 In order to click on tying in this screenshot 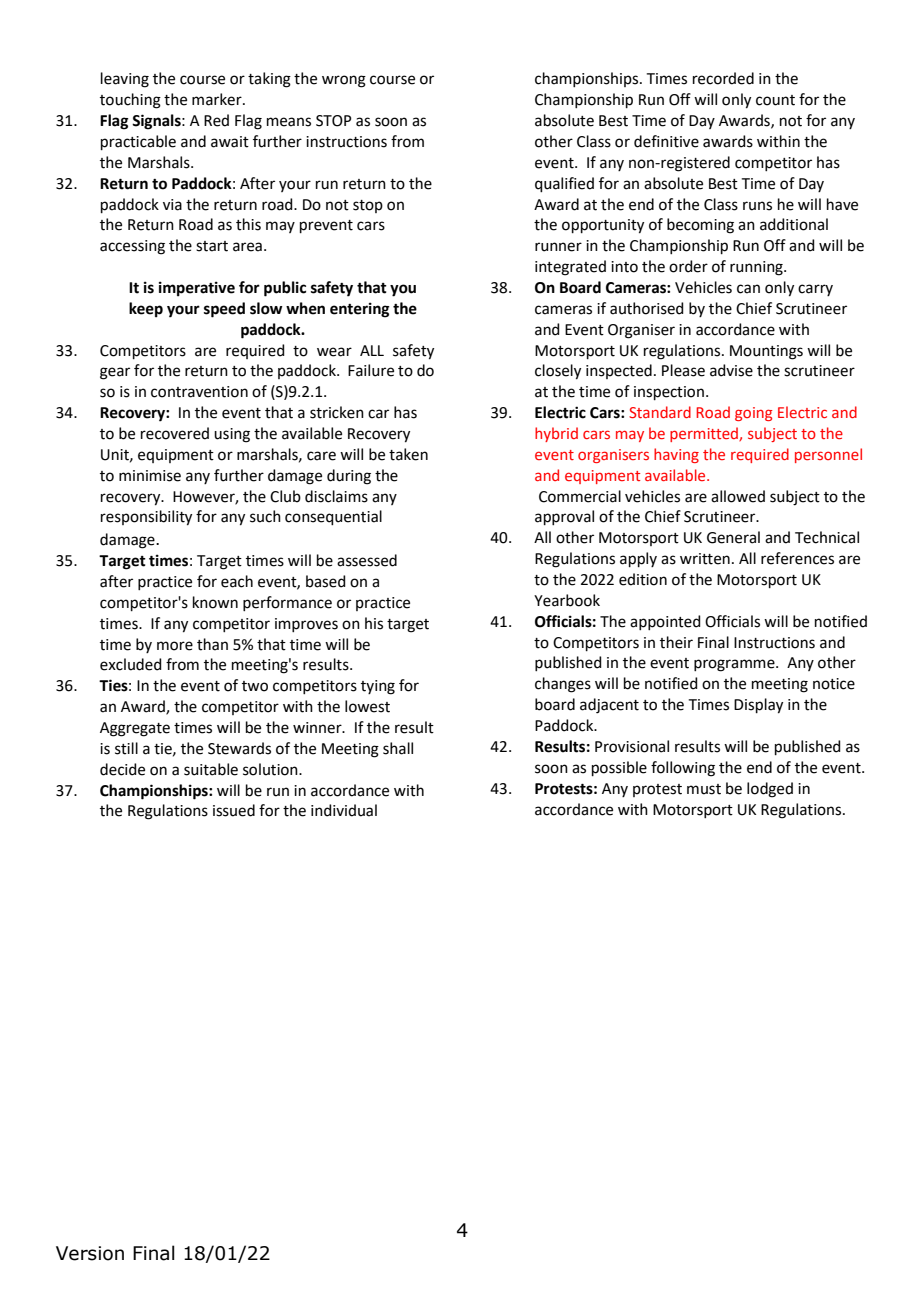, I will do `click(378, 687)`.
